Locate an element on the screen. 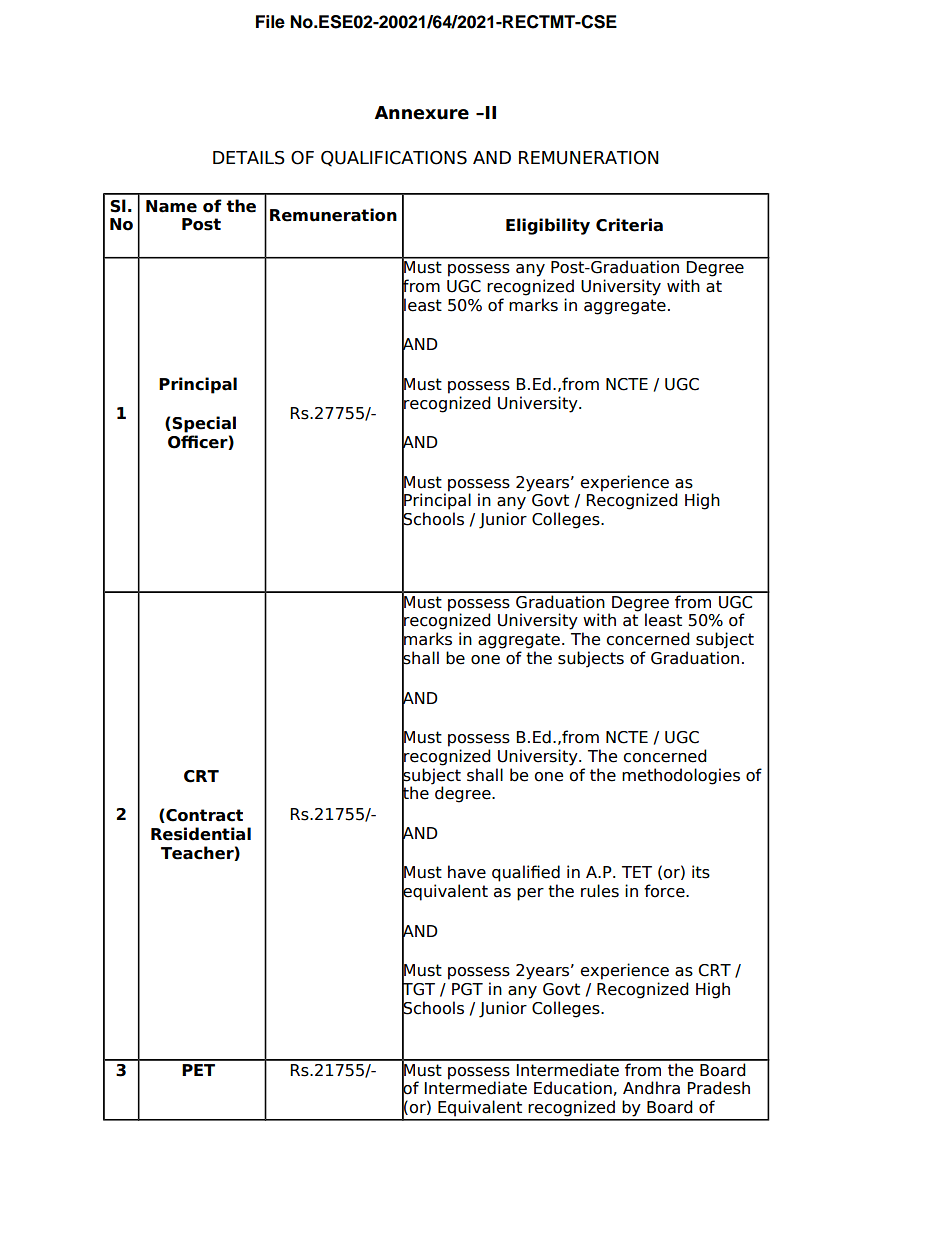 This screenshot has height=1233, width=952. DETAILS is located at coordinates (249, 158).
